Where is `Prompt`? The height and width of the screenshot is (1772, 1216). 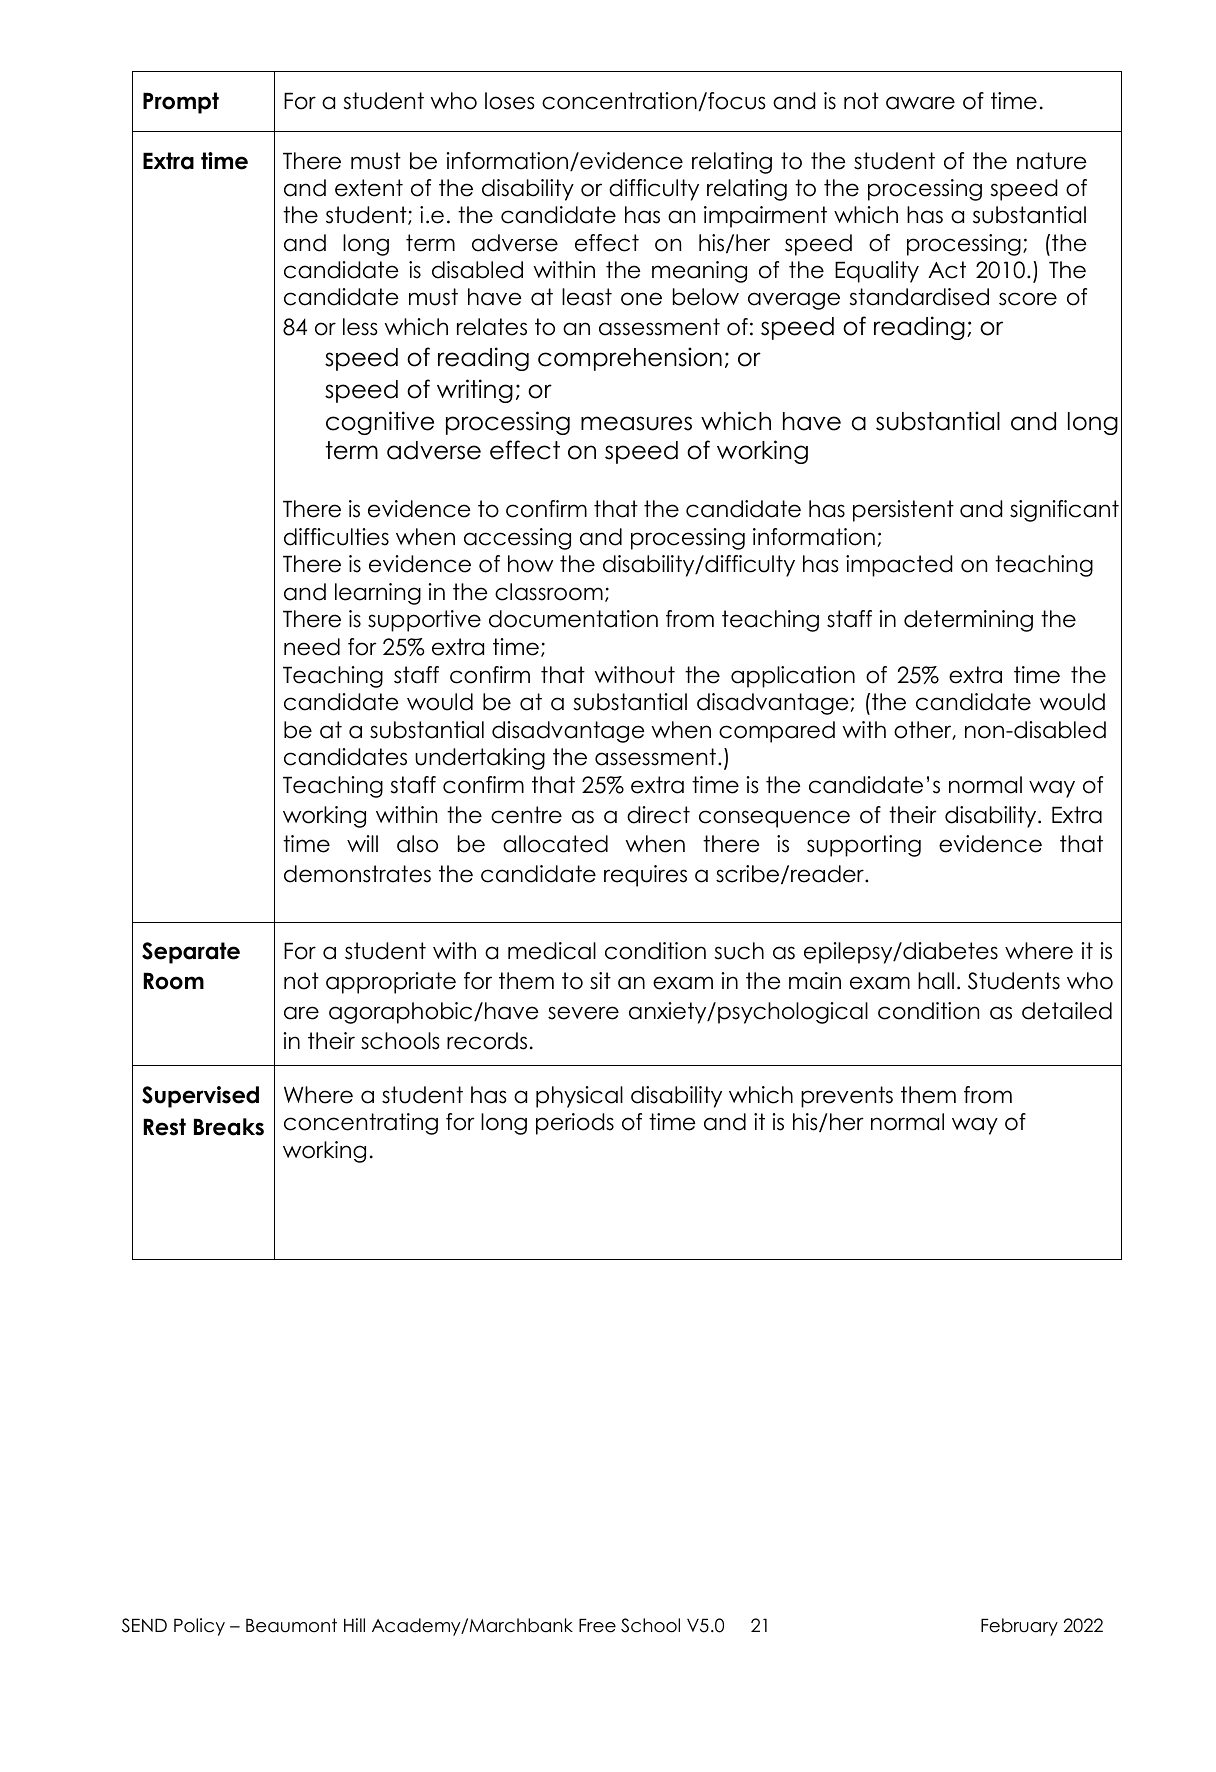 Prompt is located at coordinates (181, 103).
